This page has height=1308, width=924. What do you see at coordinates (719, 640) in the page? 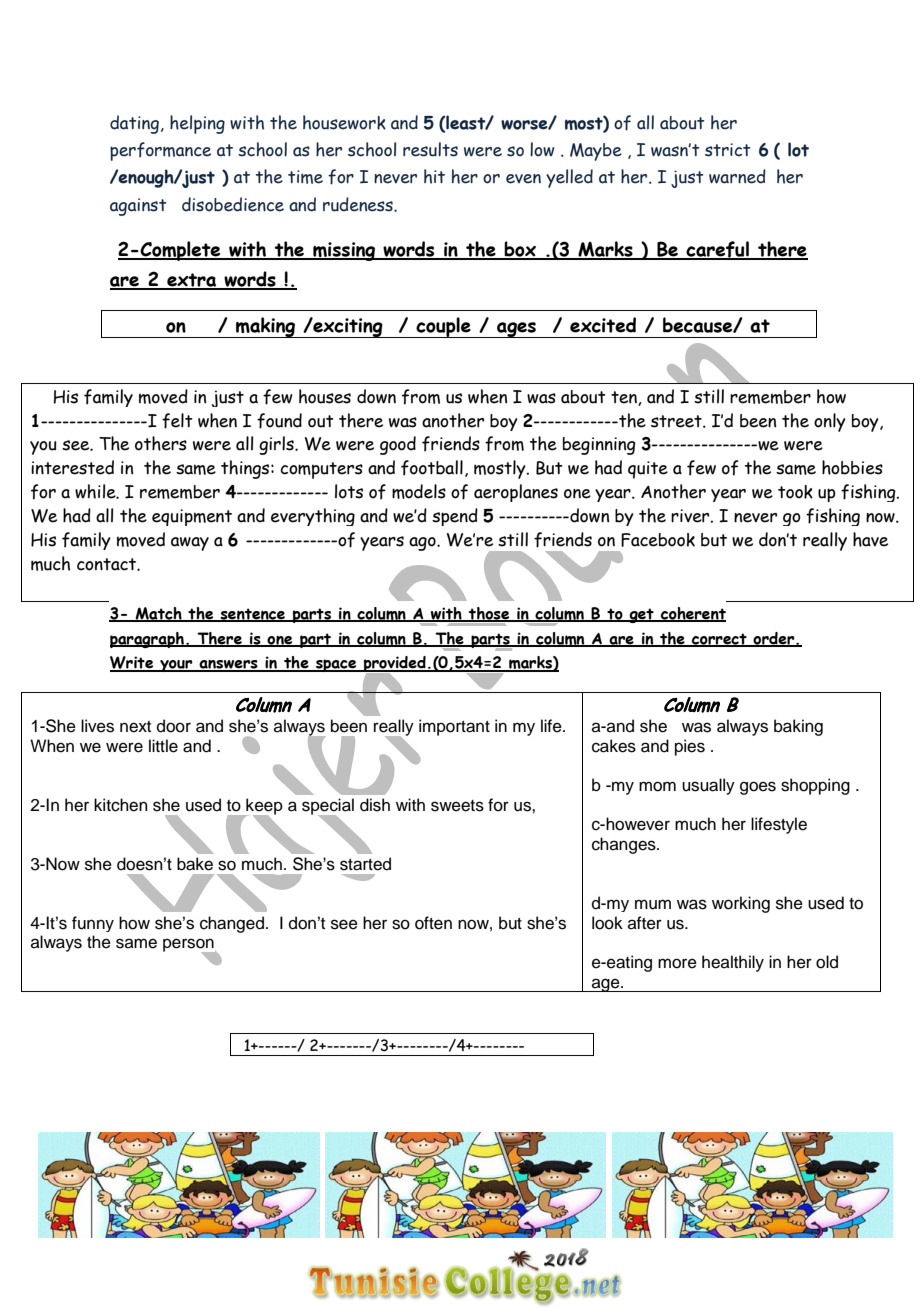
I see `correct` at bounding box center [719, 640].
